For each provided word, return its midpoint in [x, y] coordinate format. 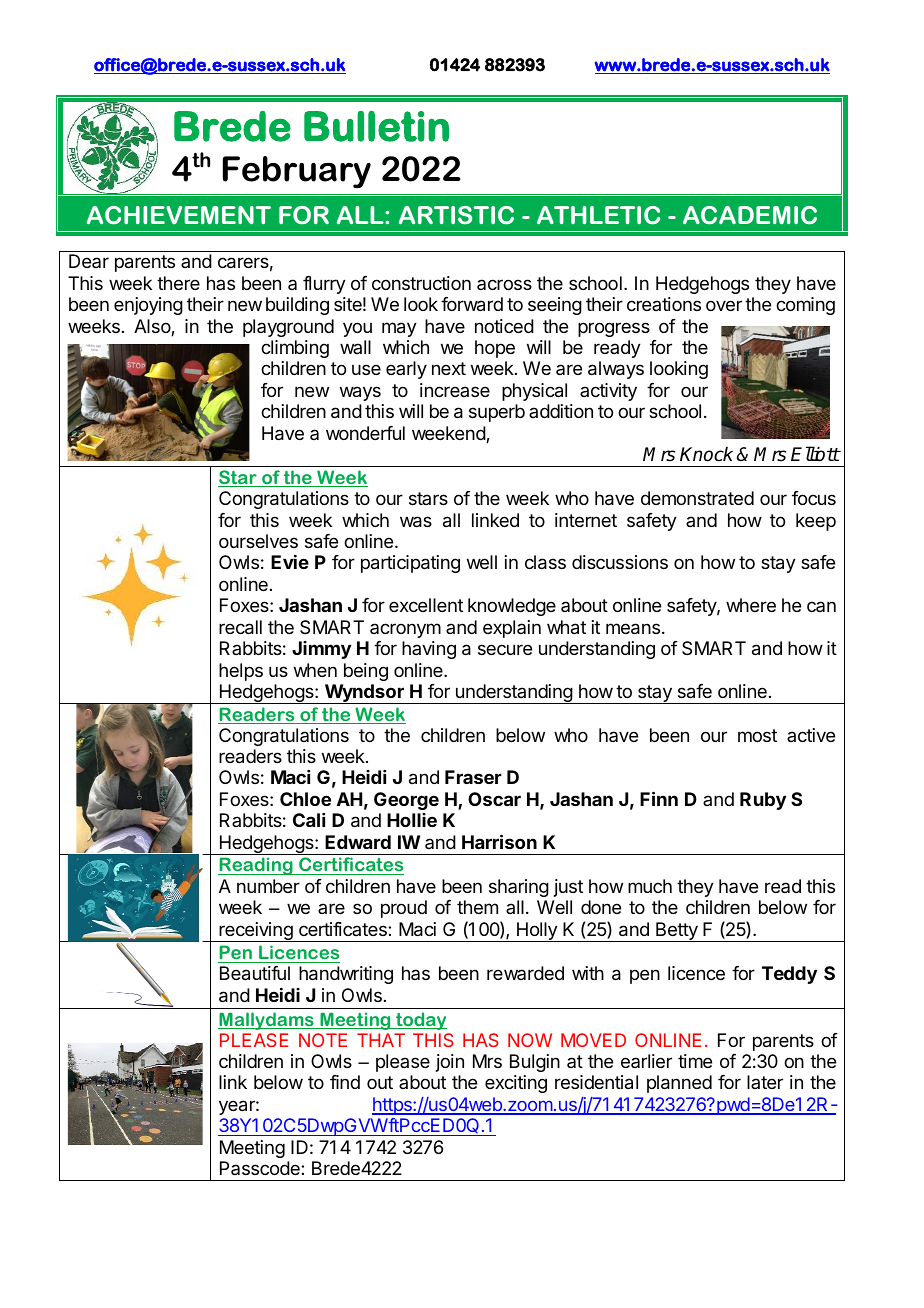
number [268, 886]
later [765, 1082]
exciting [516, 1084]
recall [240, 627]
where [751, 605]
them [477, 907]
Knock [706, 454]
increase [455, 390]
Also [153, 327]
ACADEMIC [750, 215]
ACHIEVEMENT [179, 215]
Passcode [261, 1168]
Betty [677, 932]
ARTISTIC [456, 215]
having [429, 650]
